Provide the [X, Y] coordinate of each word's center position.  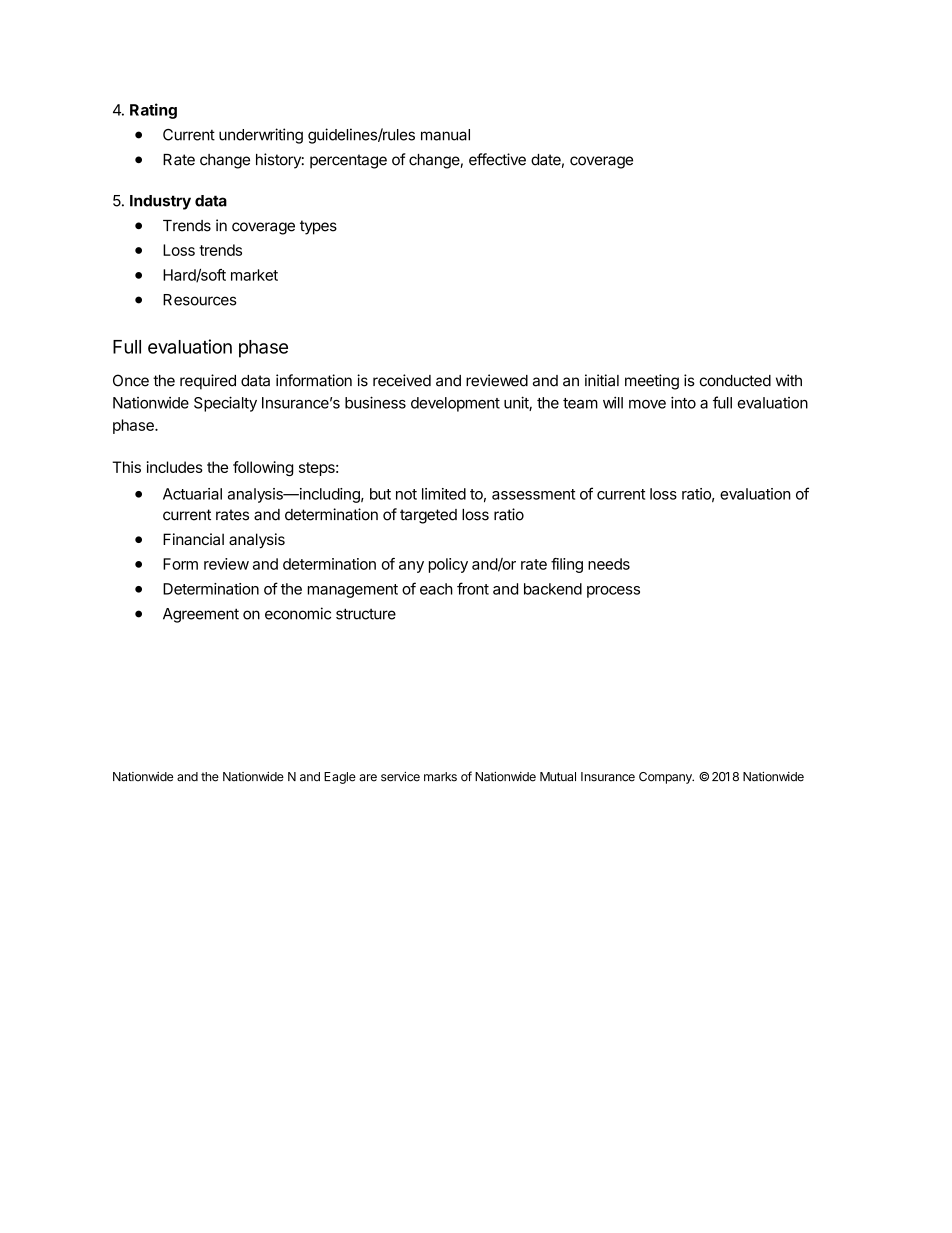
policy [448, 565]
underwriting [261, 136]
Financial [193, 539]
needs [609, 564]
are [368, 778]
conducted [735, 381]
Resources [200, 300]
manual [445, 135]
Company [666, 778]
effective [497, 159]
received [402, 380]
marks [440, 777]
